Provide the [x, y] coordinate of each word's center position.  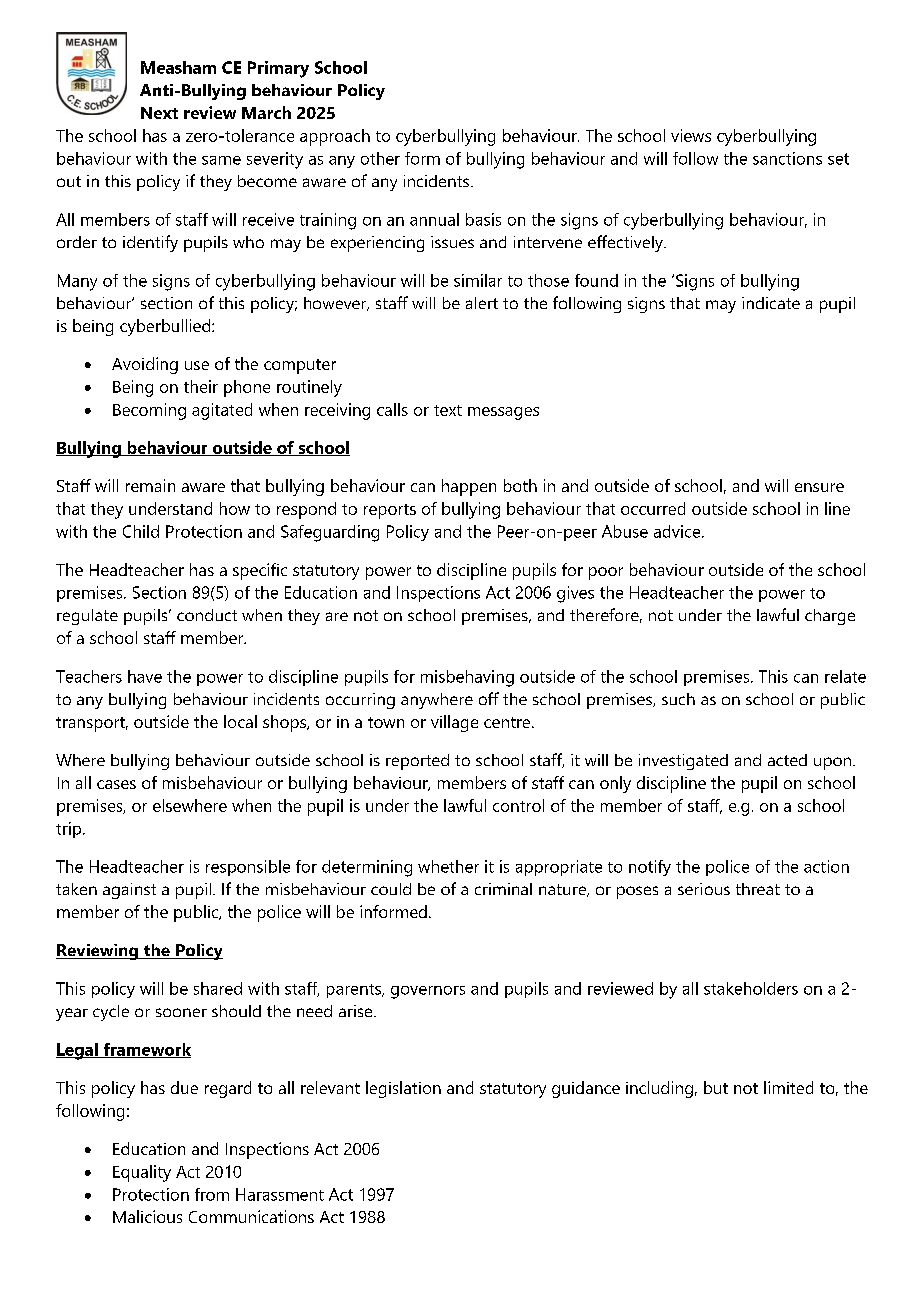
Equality [142, 1173]
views [691, 135]
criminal [503, 889]
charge [830, 617]
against [129, 891]
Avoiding [145, 365]
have [145, 676]
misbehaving [467, 678]
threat [758, 889]
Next [159, 113]
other [380, 158]
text [448, 410]
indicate [771, 303]
